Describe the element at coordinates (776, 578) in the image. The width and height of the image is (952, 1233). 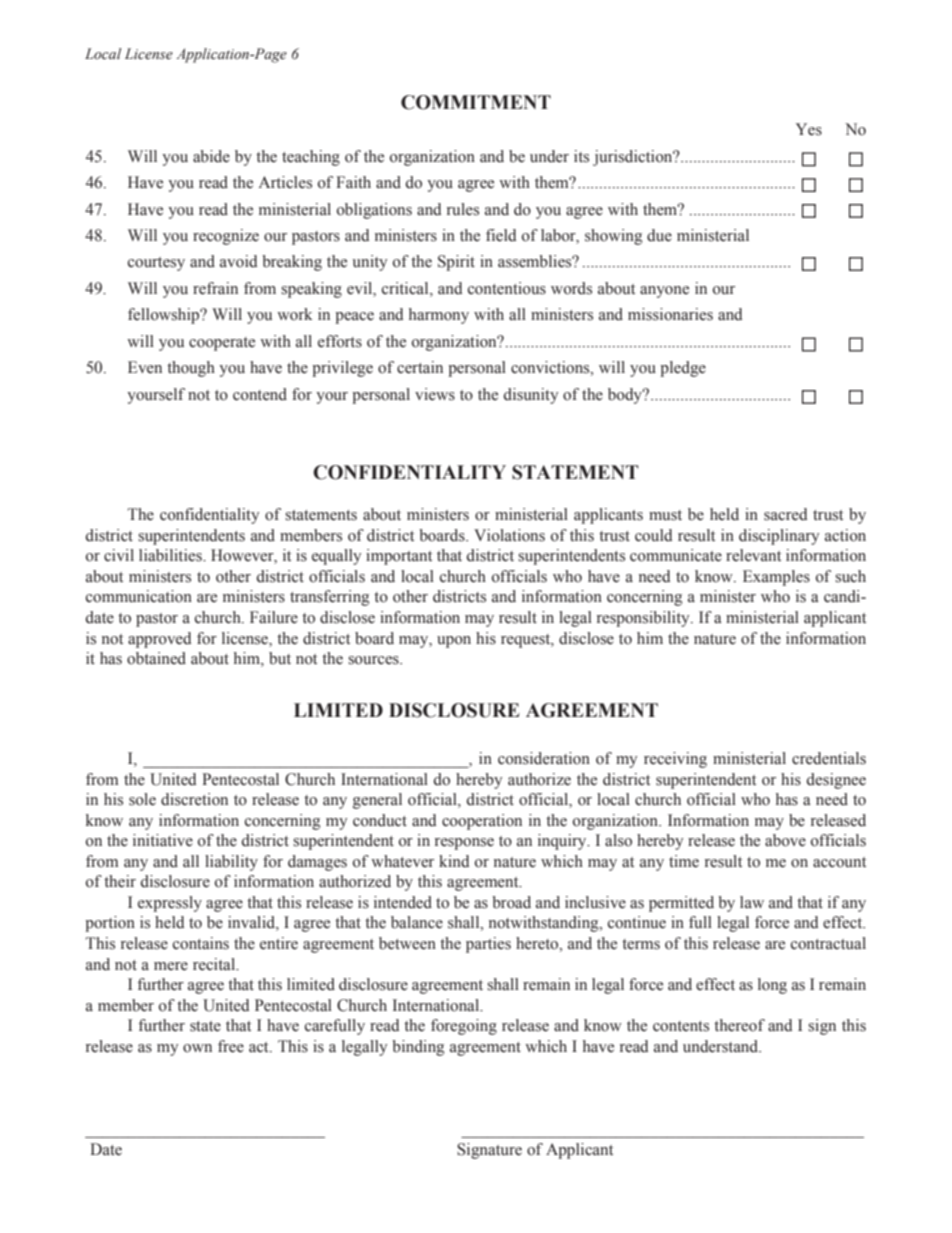
I see `Examples` at that location.
